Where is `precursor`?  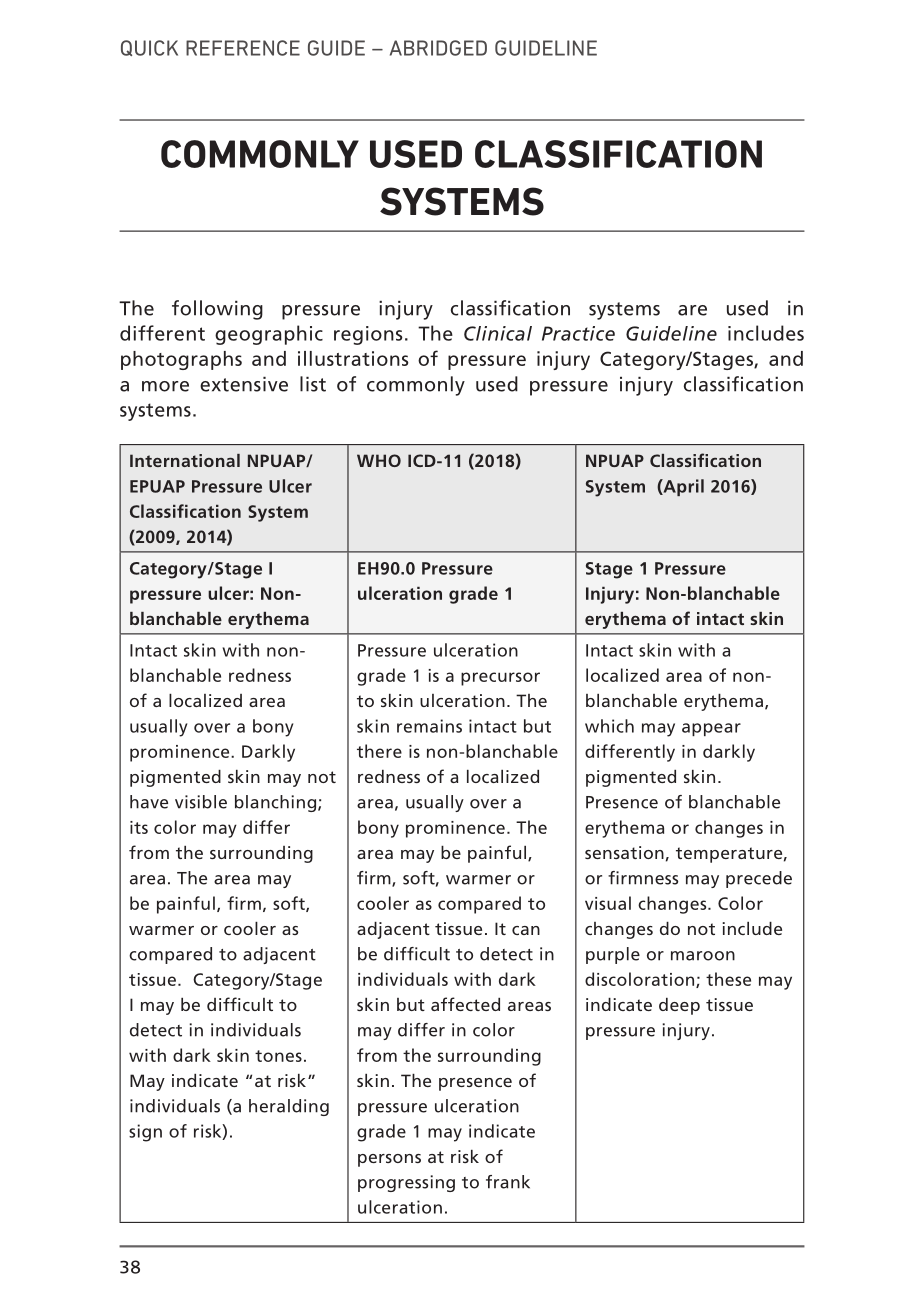 precursor is located at coordinates (500, 679).
